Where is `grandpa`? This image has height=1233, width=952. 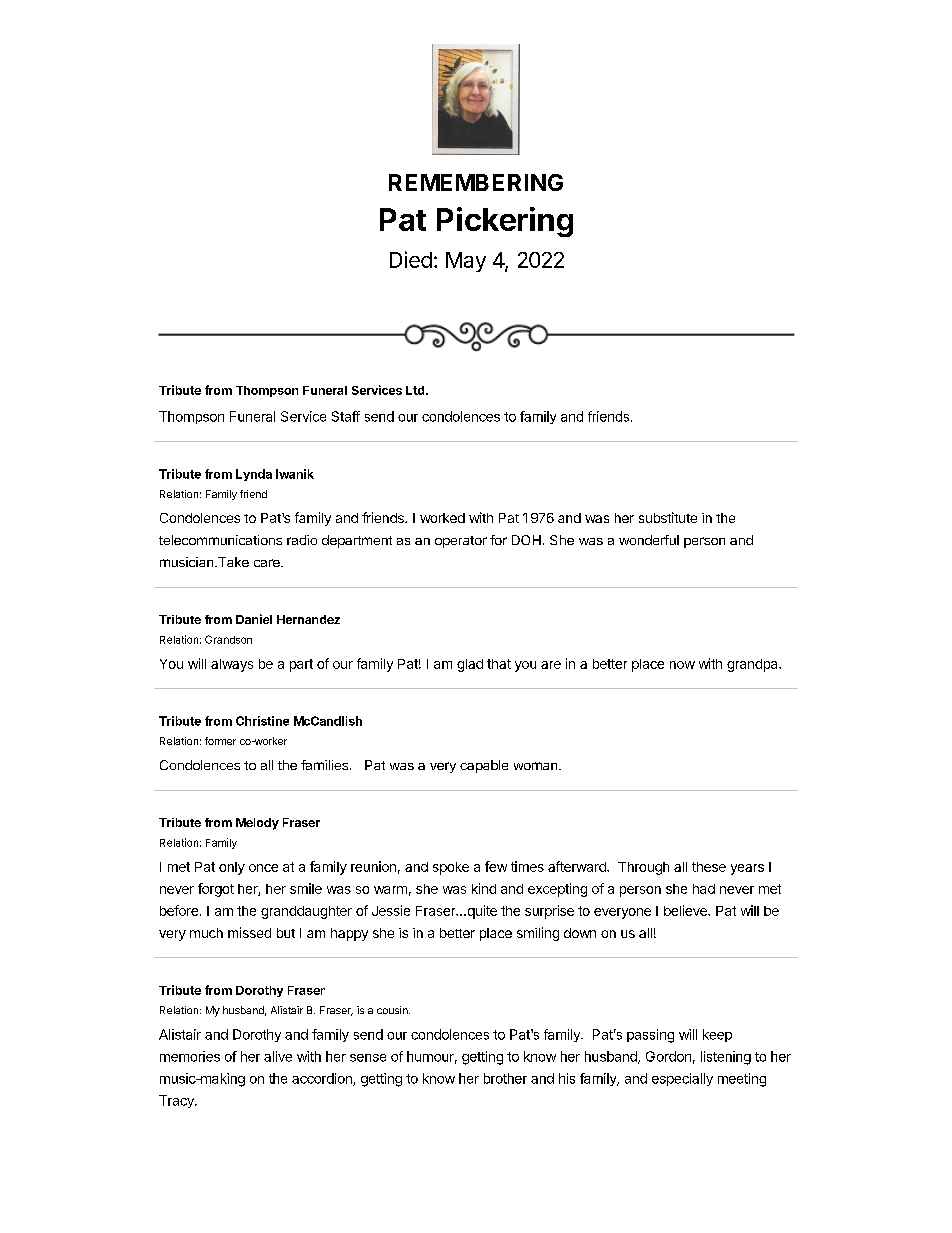
grandpa is located at coordinates (753, 665).
